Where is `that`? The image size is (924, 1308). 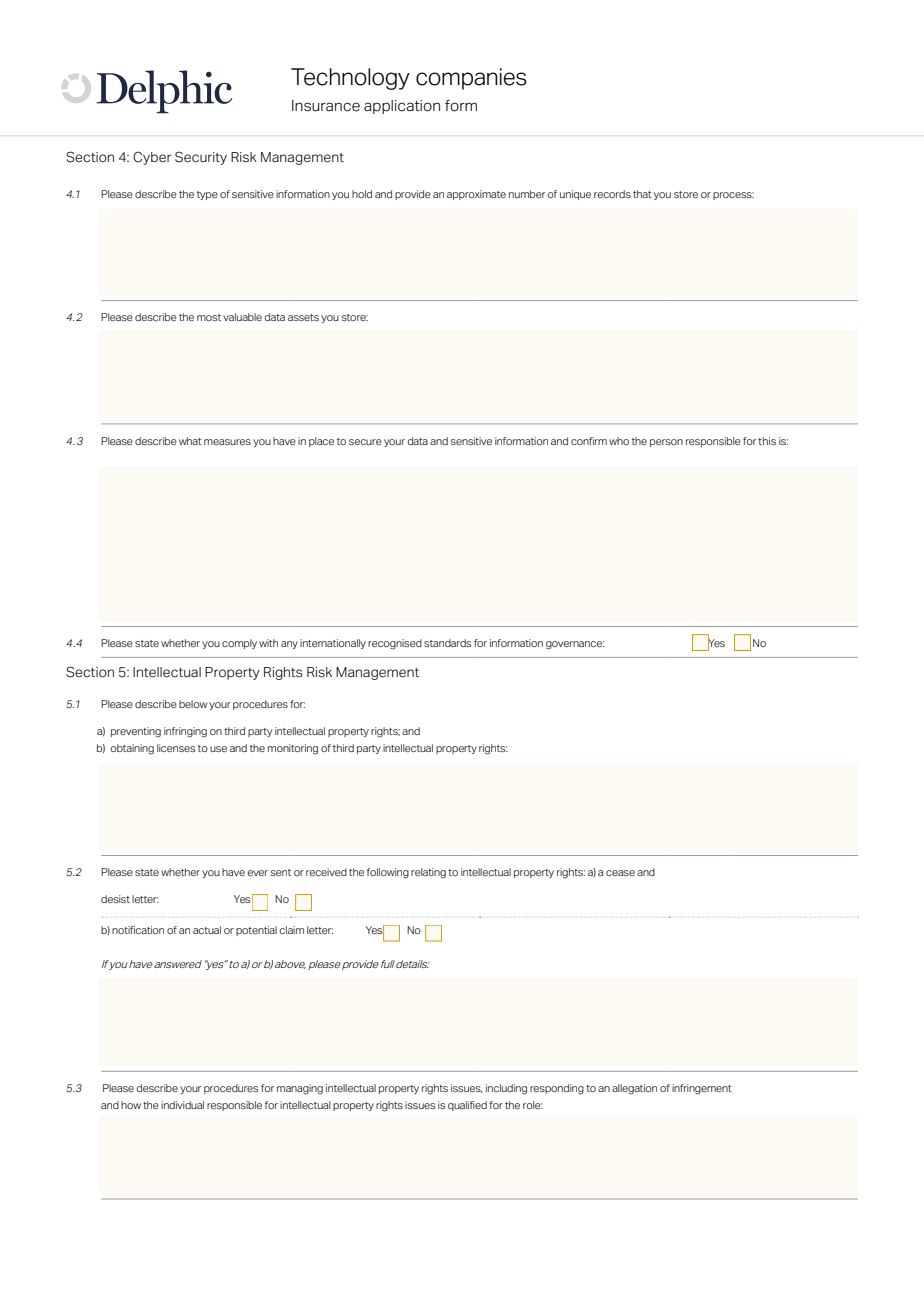 that is located at coordinates (642, 194).
